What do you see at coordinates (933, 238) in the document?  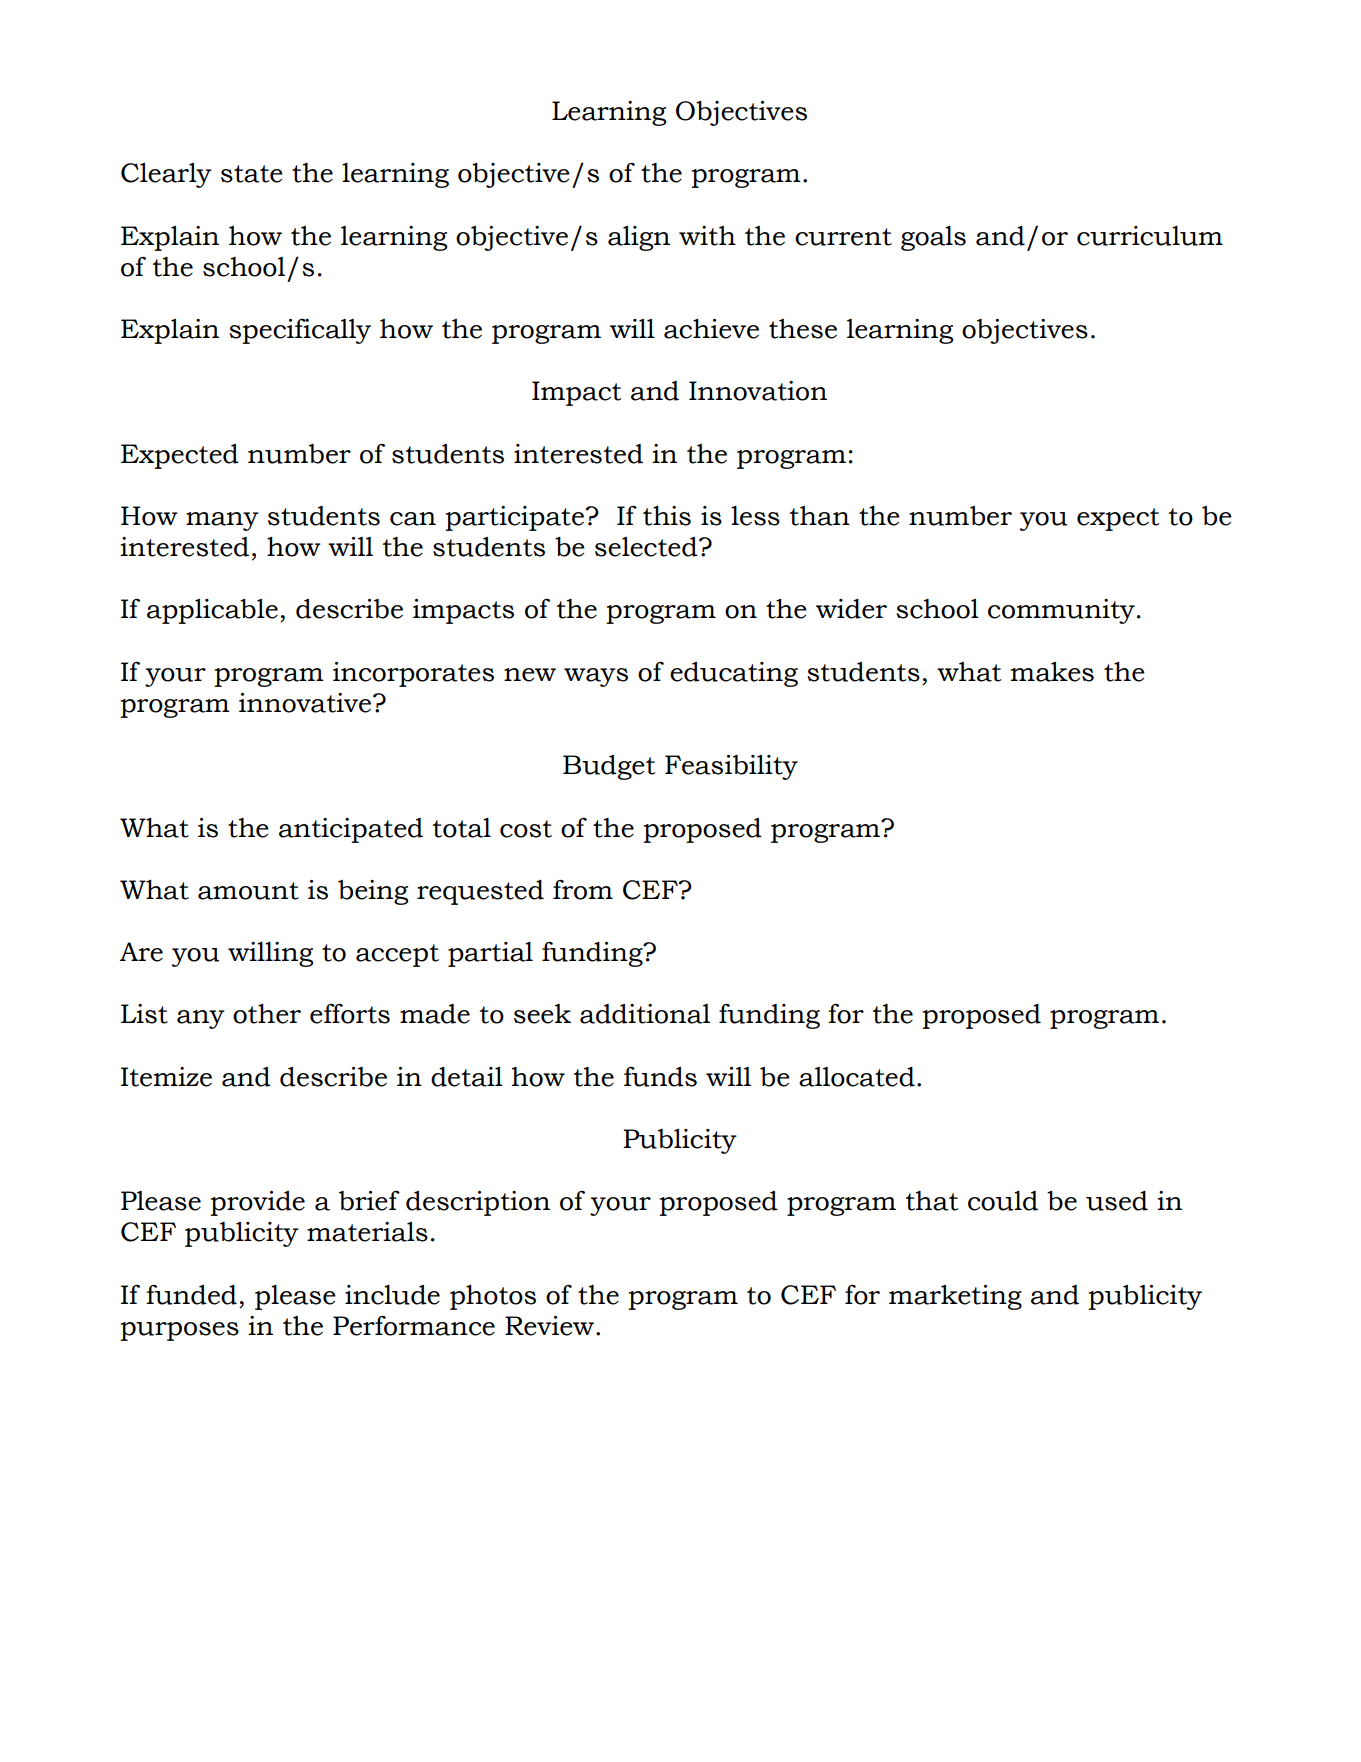 I see `goals` at bounding box center [933, 238].
